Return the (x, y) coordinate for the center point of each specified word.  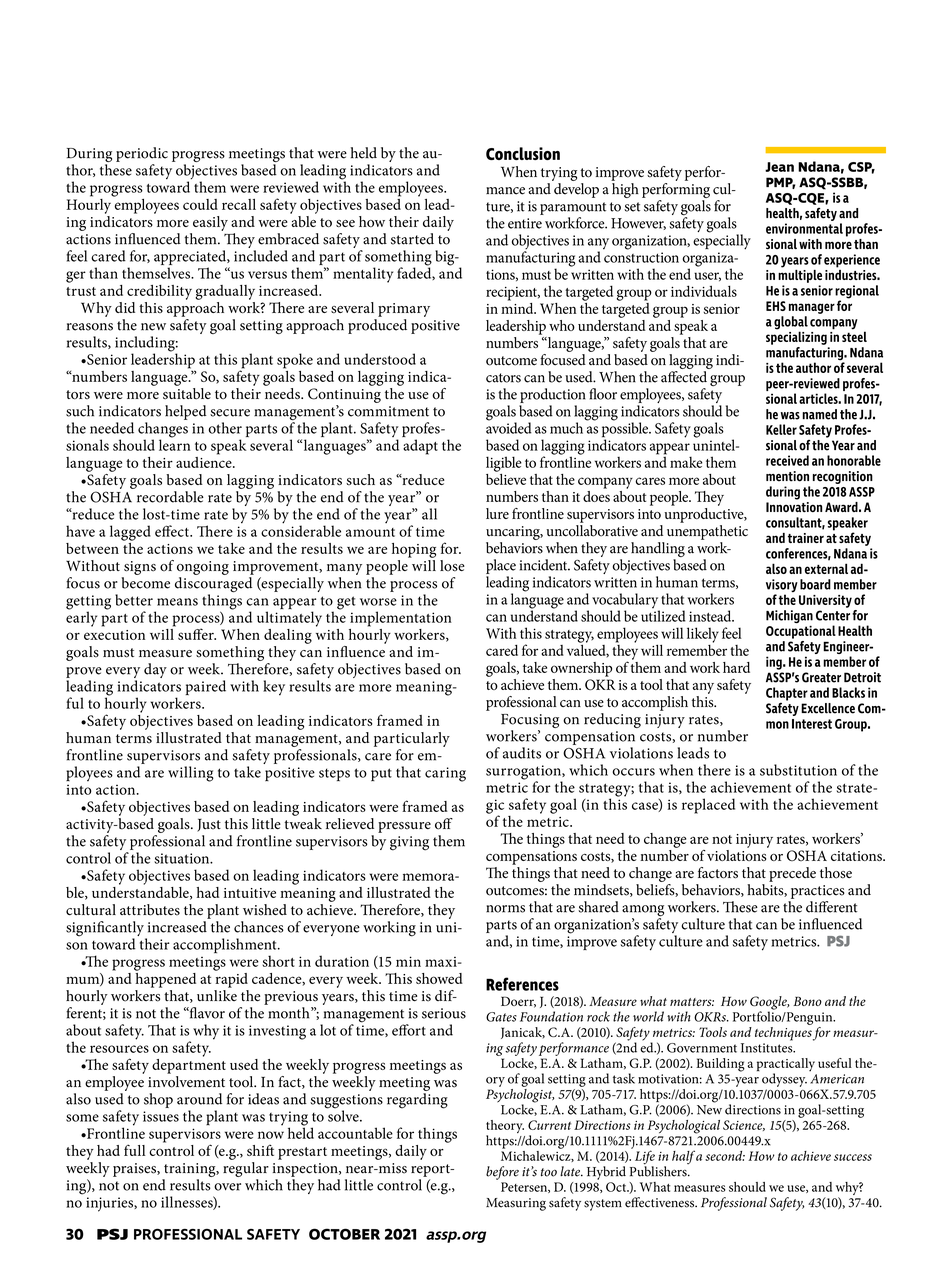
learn (175, 444)
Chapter (787, 694)
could (200, 204)
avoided (509, 427)
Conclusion (523, 153)
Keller (781, 429)
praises (135, 1170)
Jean (779, 167)
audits (522, 753)
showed (439, 978)
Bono (807, 1001)
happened (165, 979)
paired (206, 687)
